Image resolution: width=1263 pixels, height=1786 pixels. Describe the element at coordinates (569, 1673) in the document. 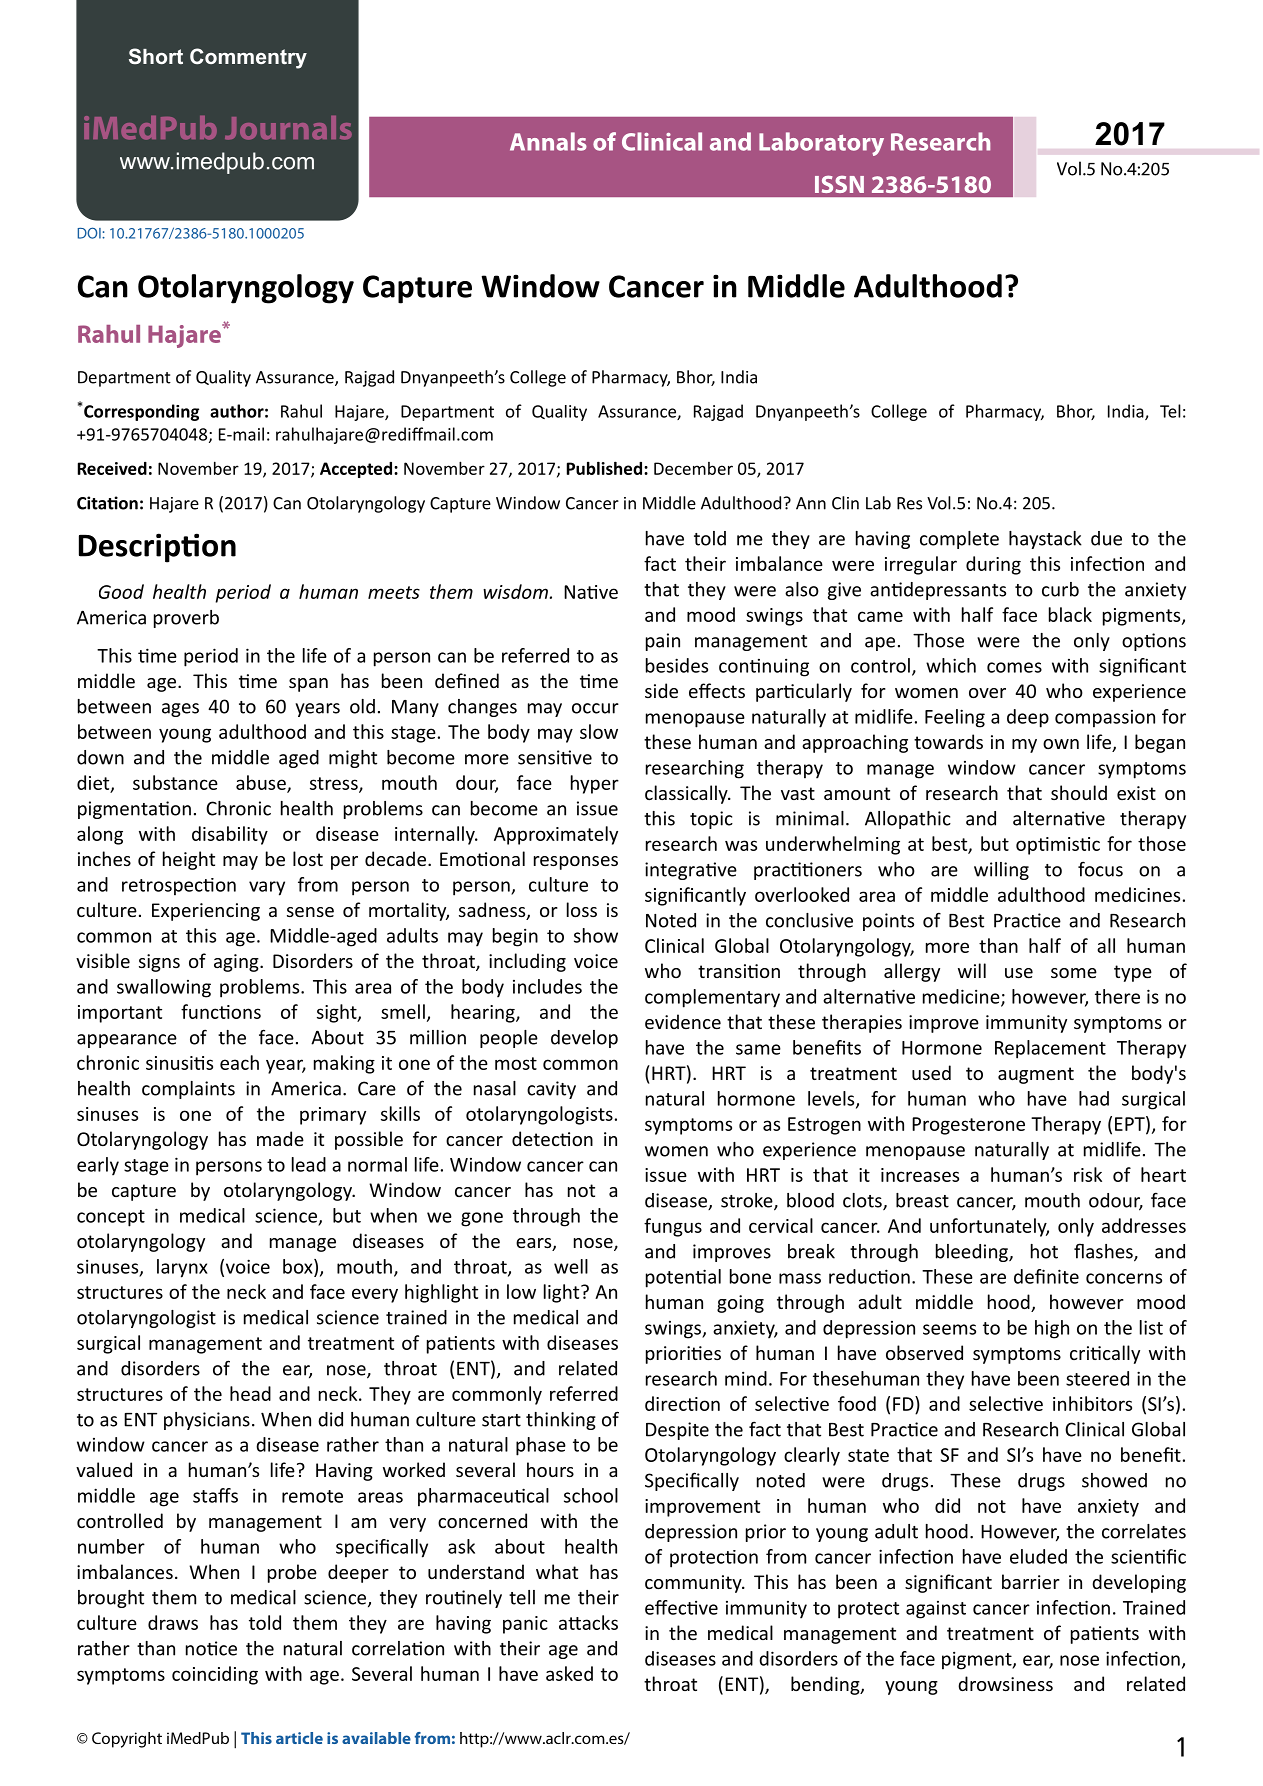

I see `asked` at that location.
